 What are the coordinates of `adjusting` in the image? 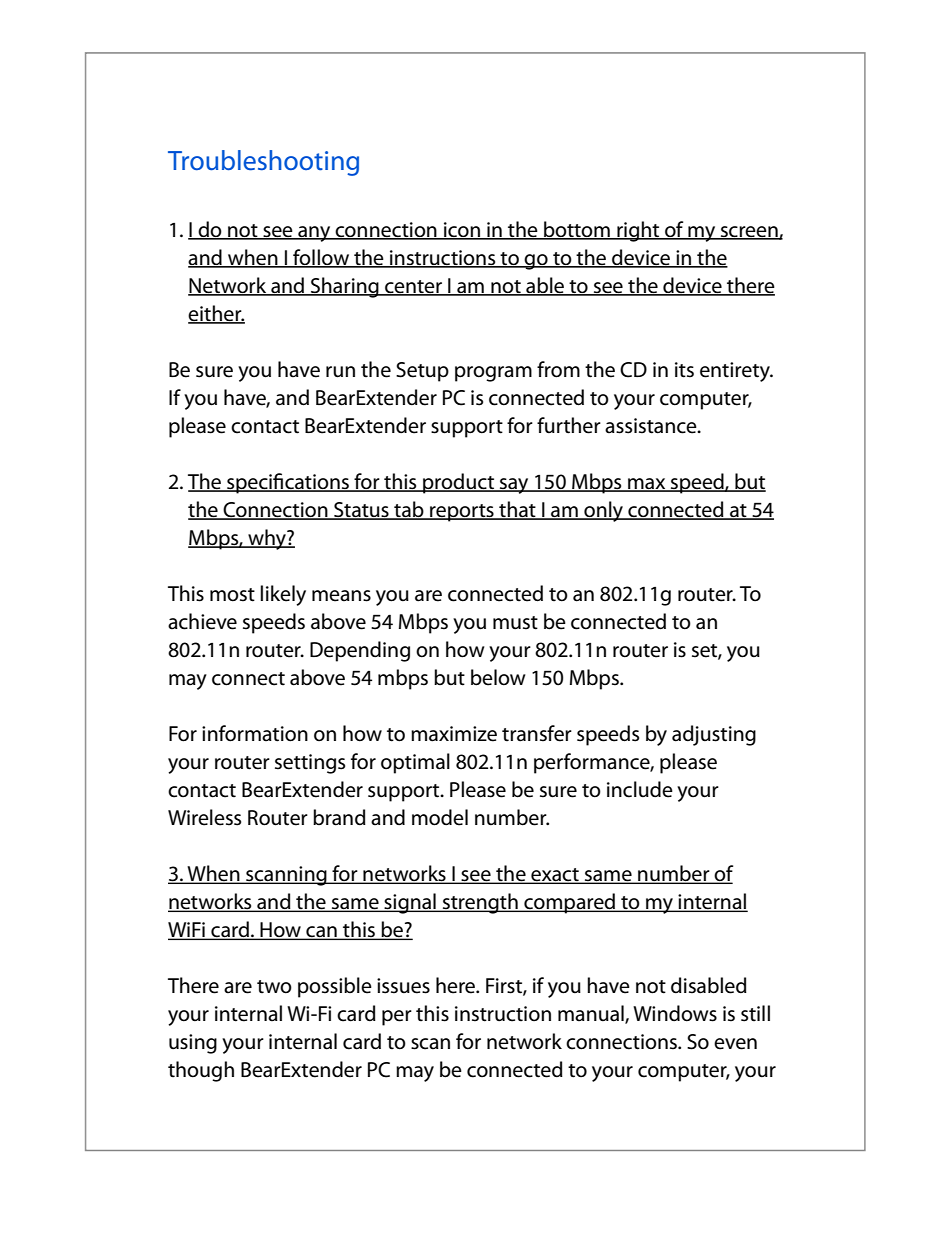 It's located at (714, 735).
